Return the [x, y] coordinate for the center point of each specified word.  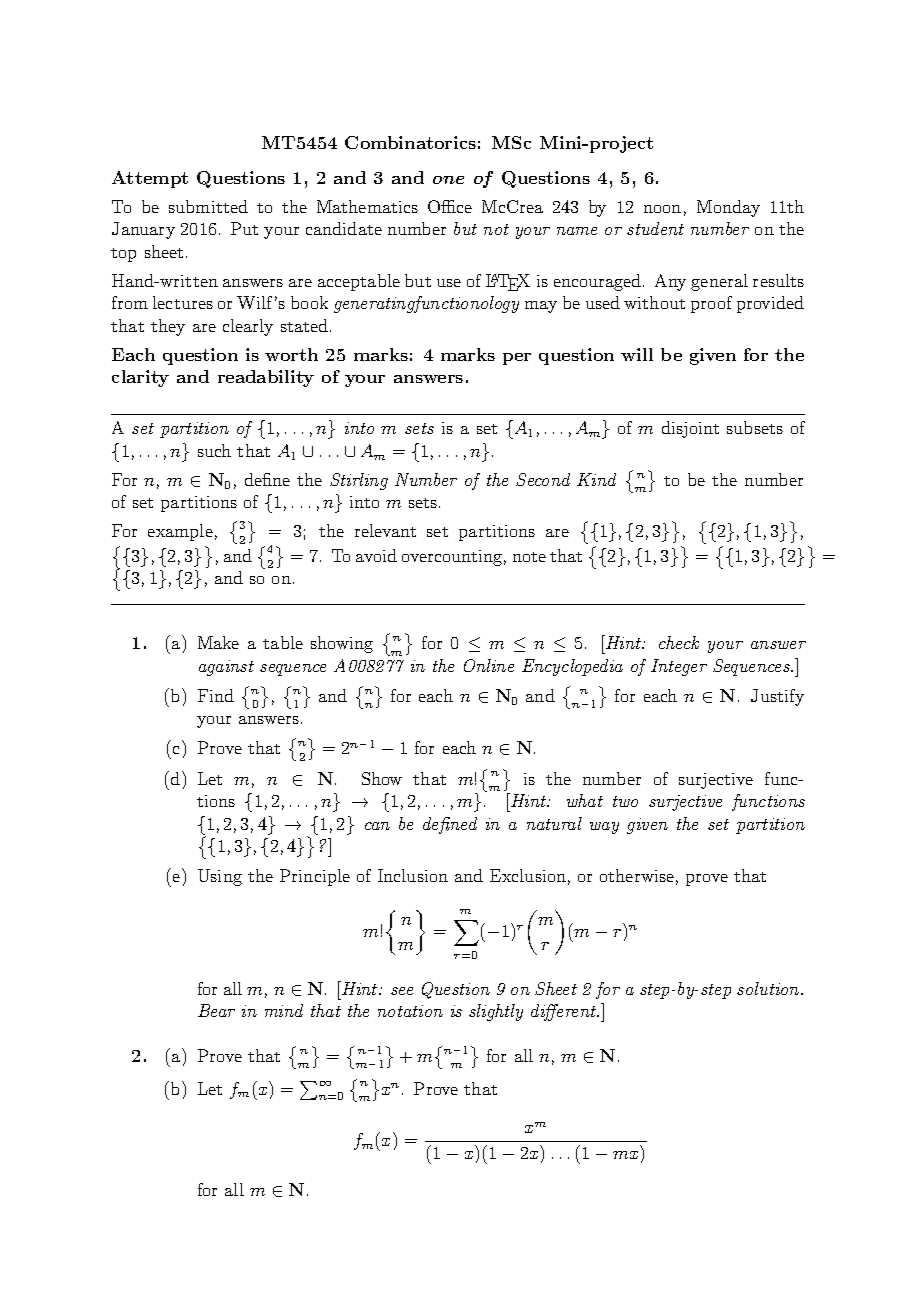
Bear [216, 1010]
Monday [728, 208]
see [402, 991]
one [448, 180]
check [679, 642]
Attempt [150, 179]
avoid [376, 555]
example [180, 532]
